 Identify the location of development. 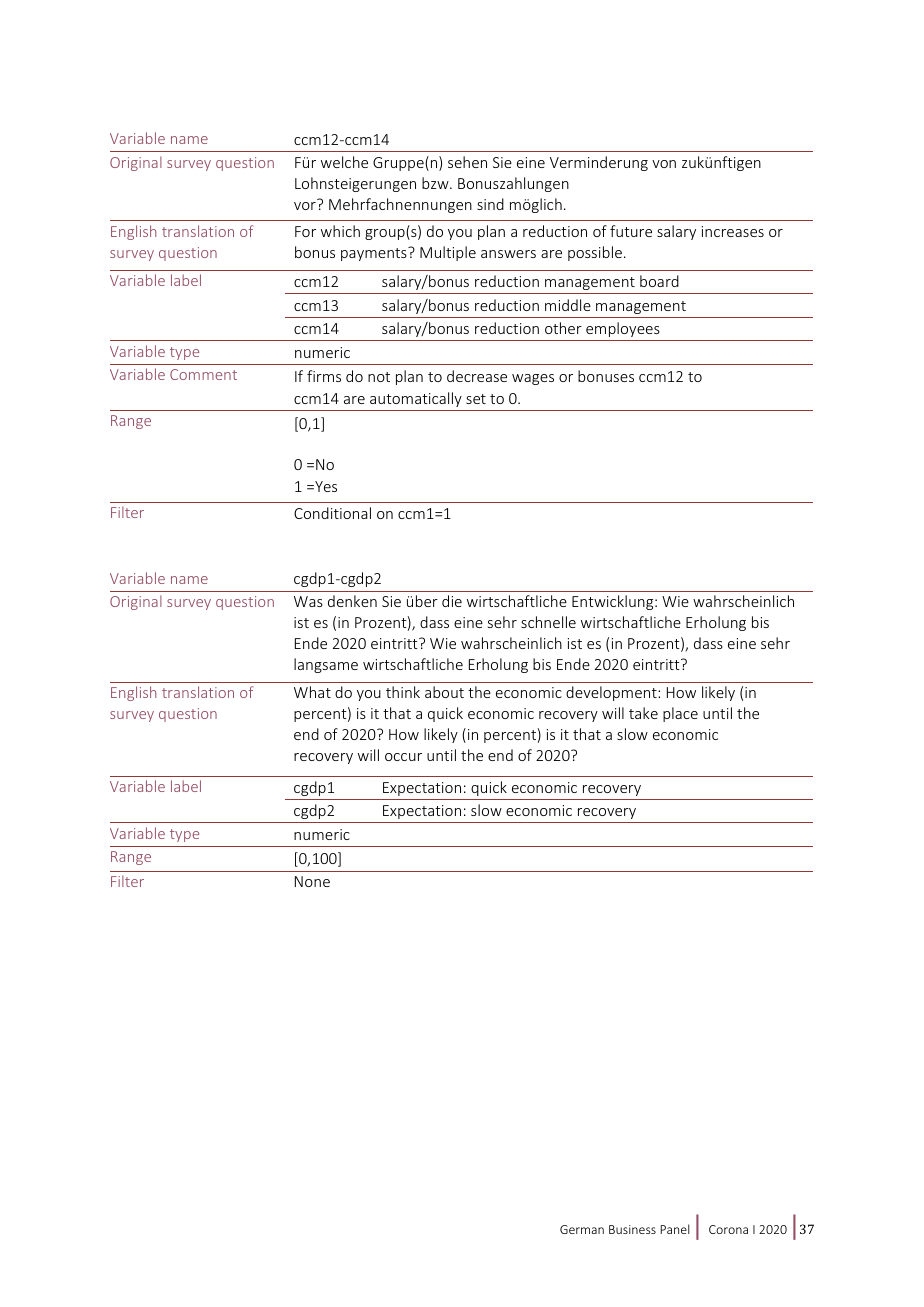
(612, 693).
